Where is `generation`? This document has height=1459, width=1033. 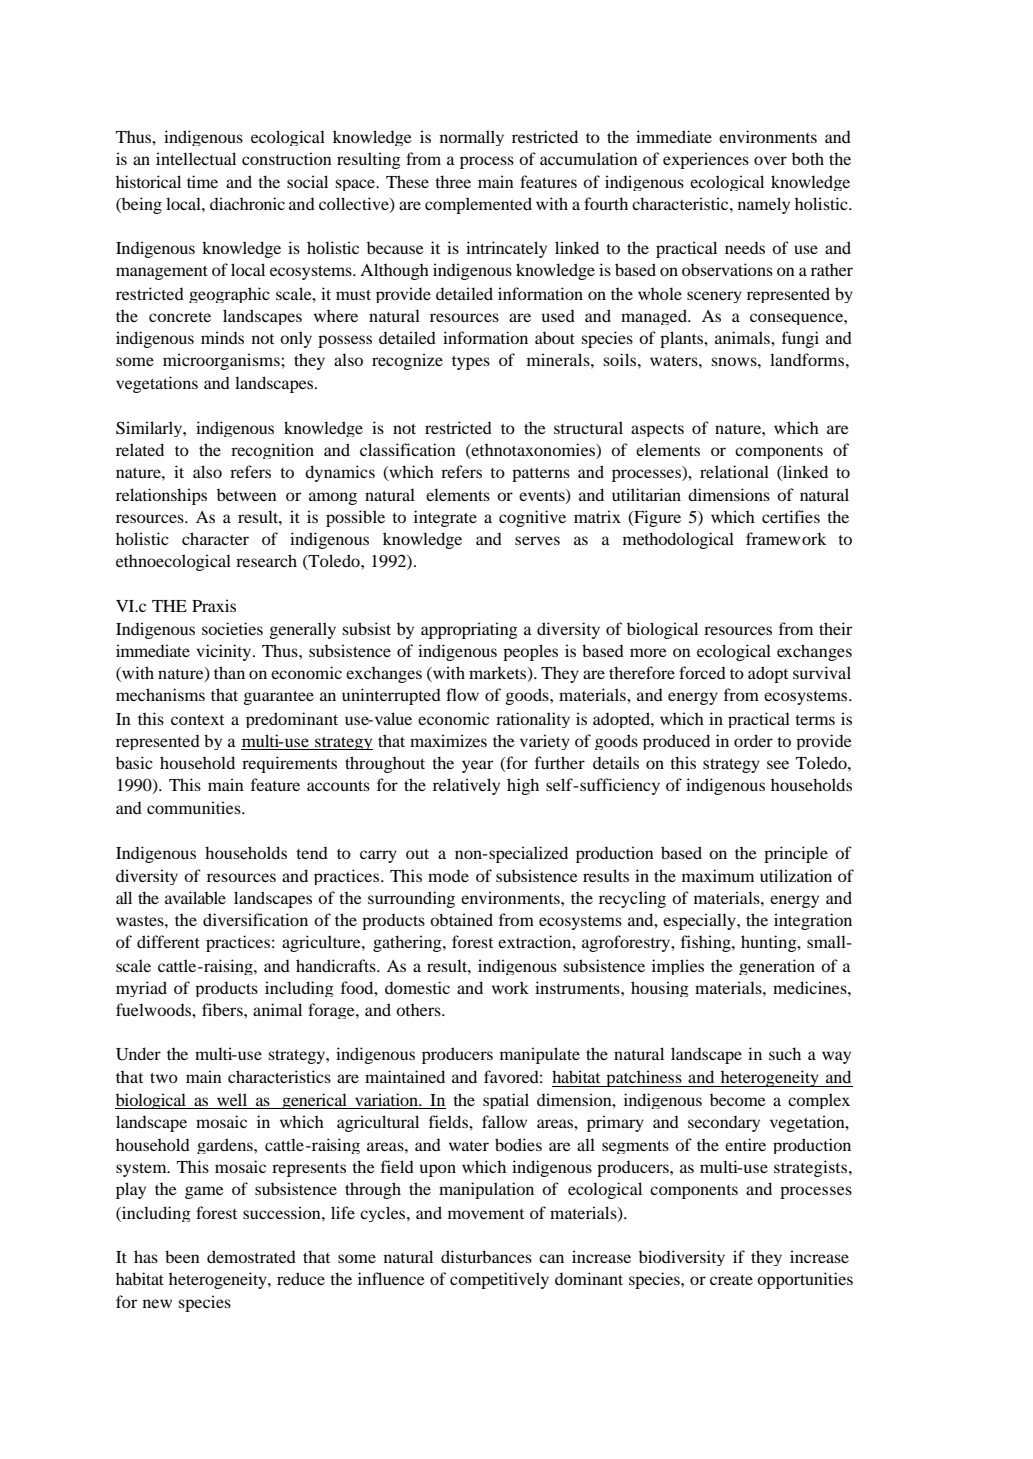
generation is located at coordinates (777, 967).
